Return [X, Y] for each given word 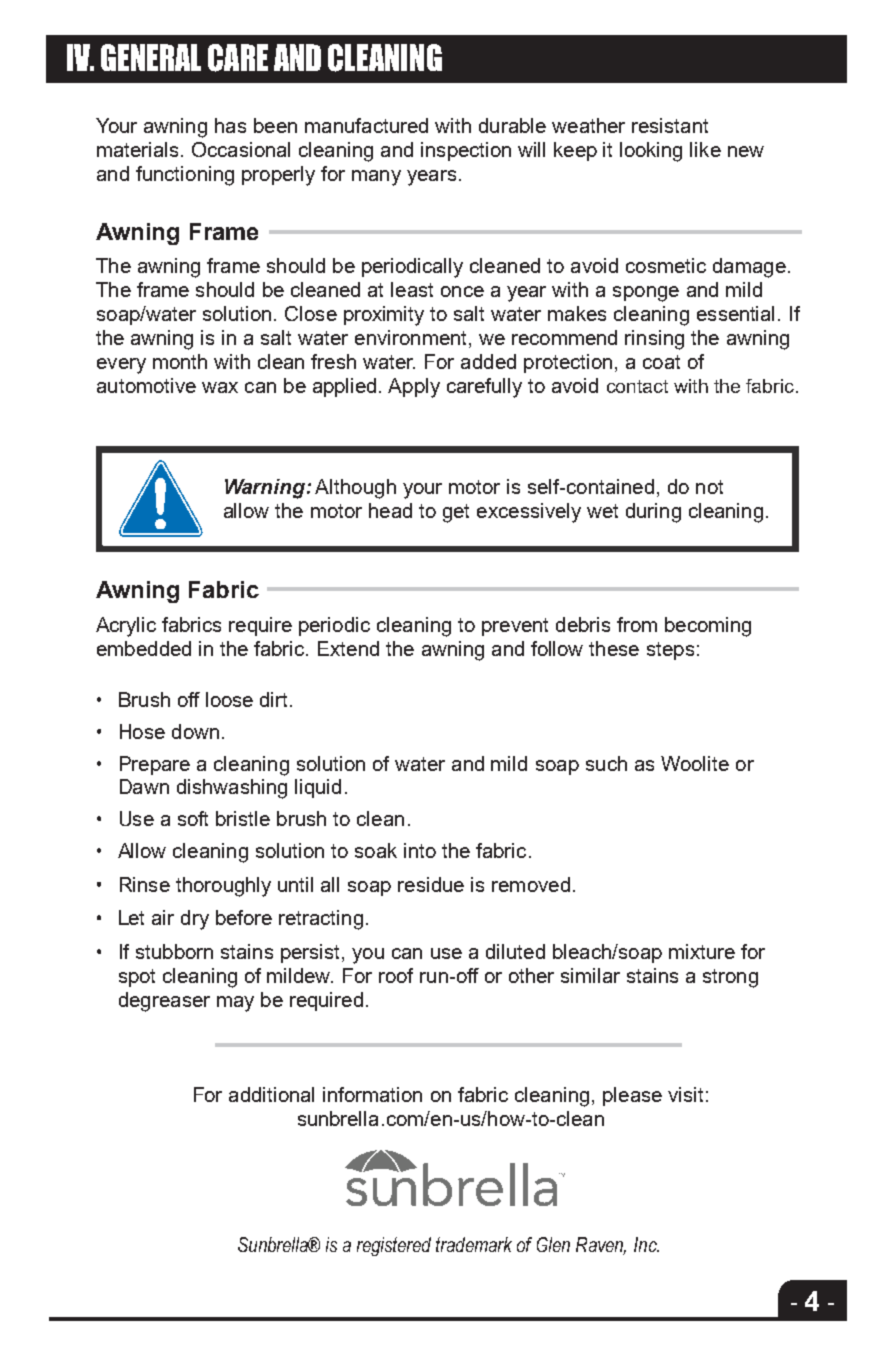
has [230, 125]
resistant [670, 125]
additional [271, 1094]
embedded [144, 648]
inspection [466, 151]
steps [670, 651]
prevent [515, 627]
